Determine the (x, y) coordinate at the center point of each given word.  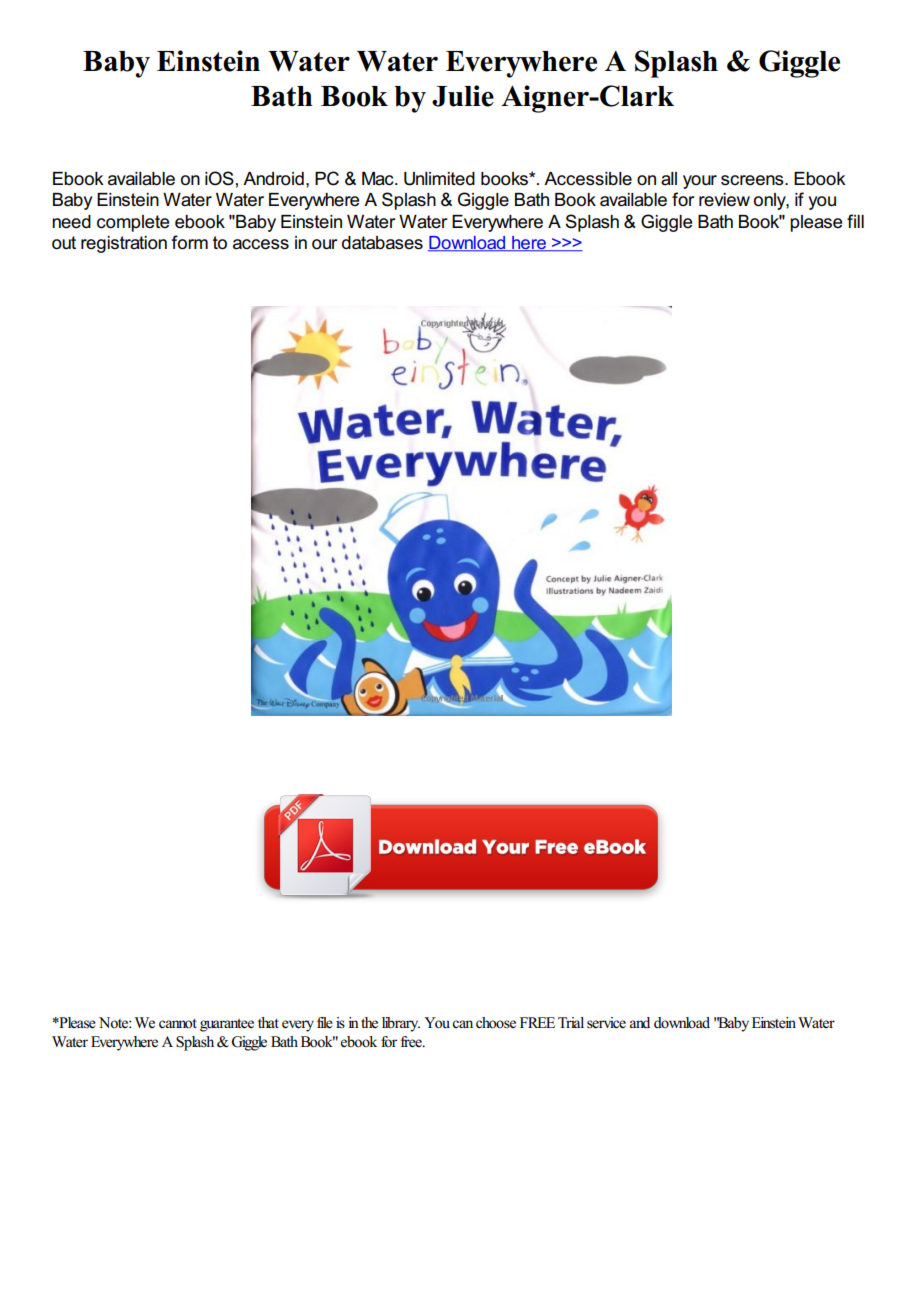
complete (133, 223)
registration (124, 244)
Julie (463, 96)
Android (273, 179)
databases (382, 243)
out (64, 243)
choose (496, 1023)
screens (753, 180)
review (724, 200)
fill (855, 221)
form (190, 242)
